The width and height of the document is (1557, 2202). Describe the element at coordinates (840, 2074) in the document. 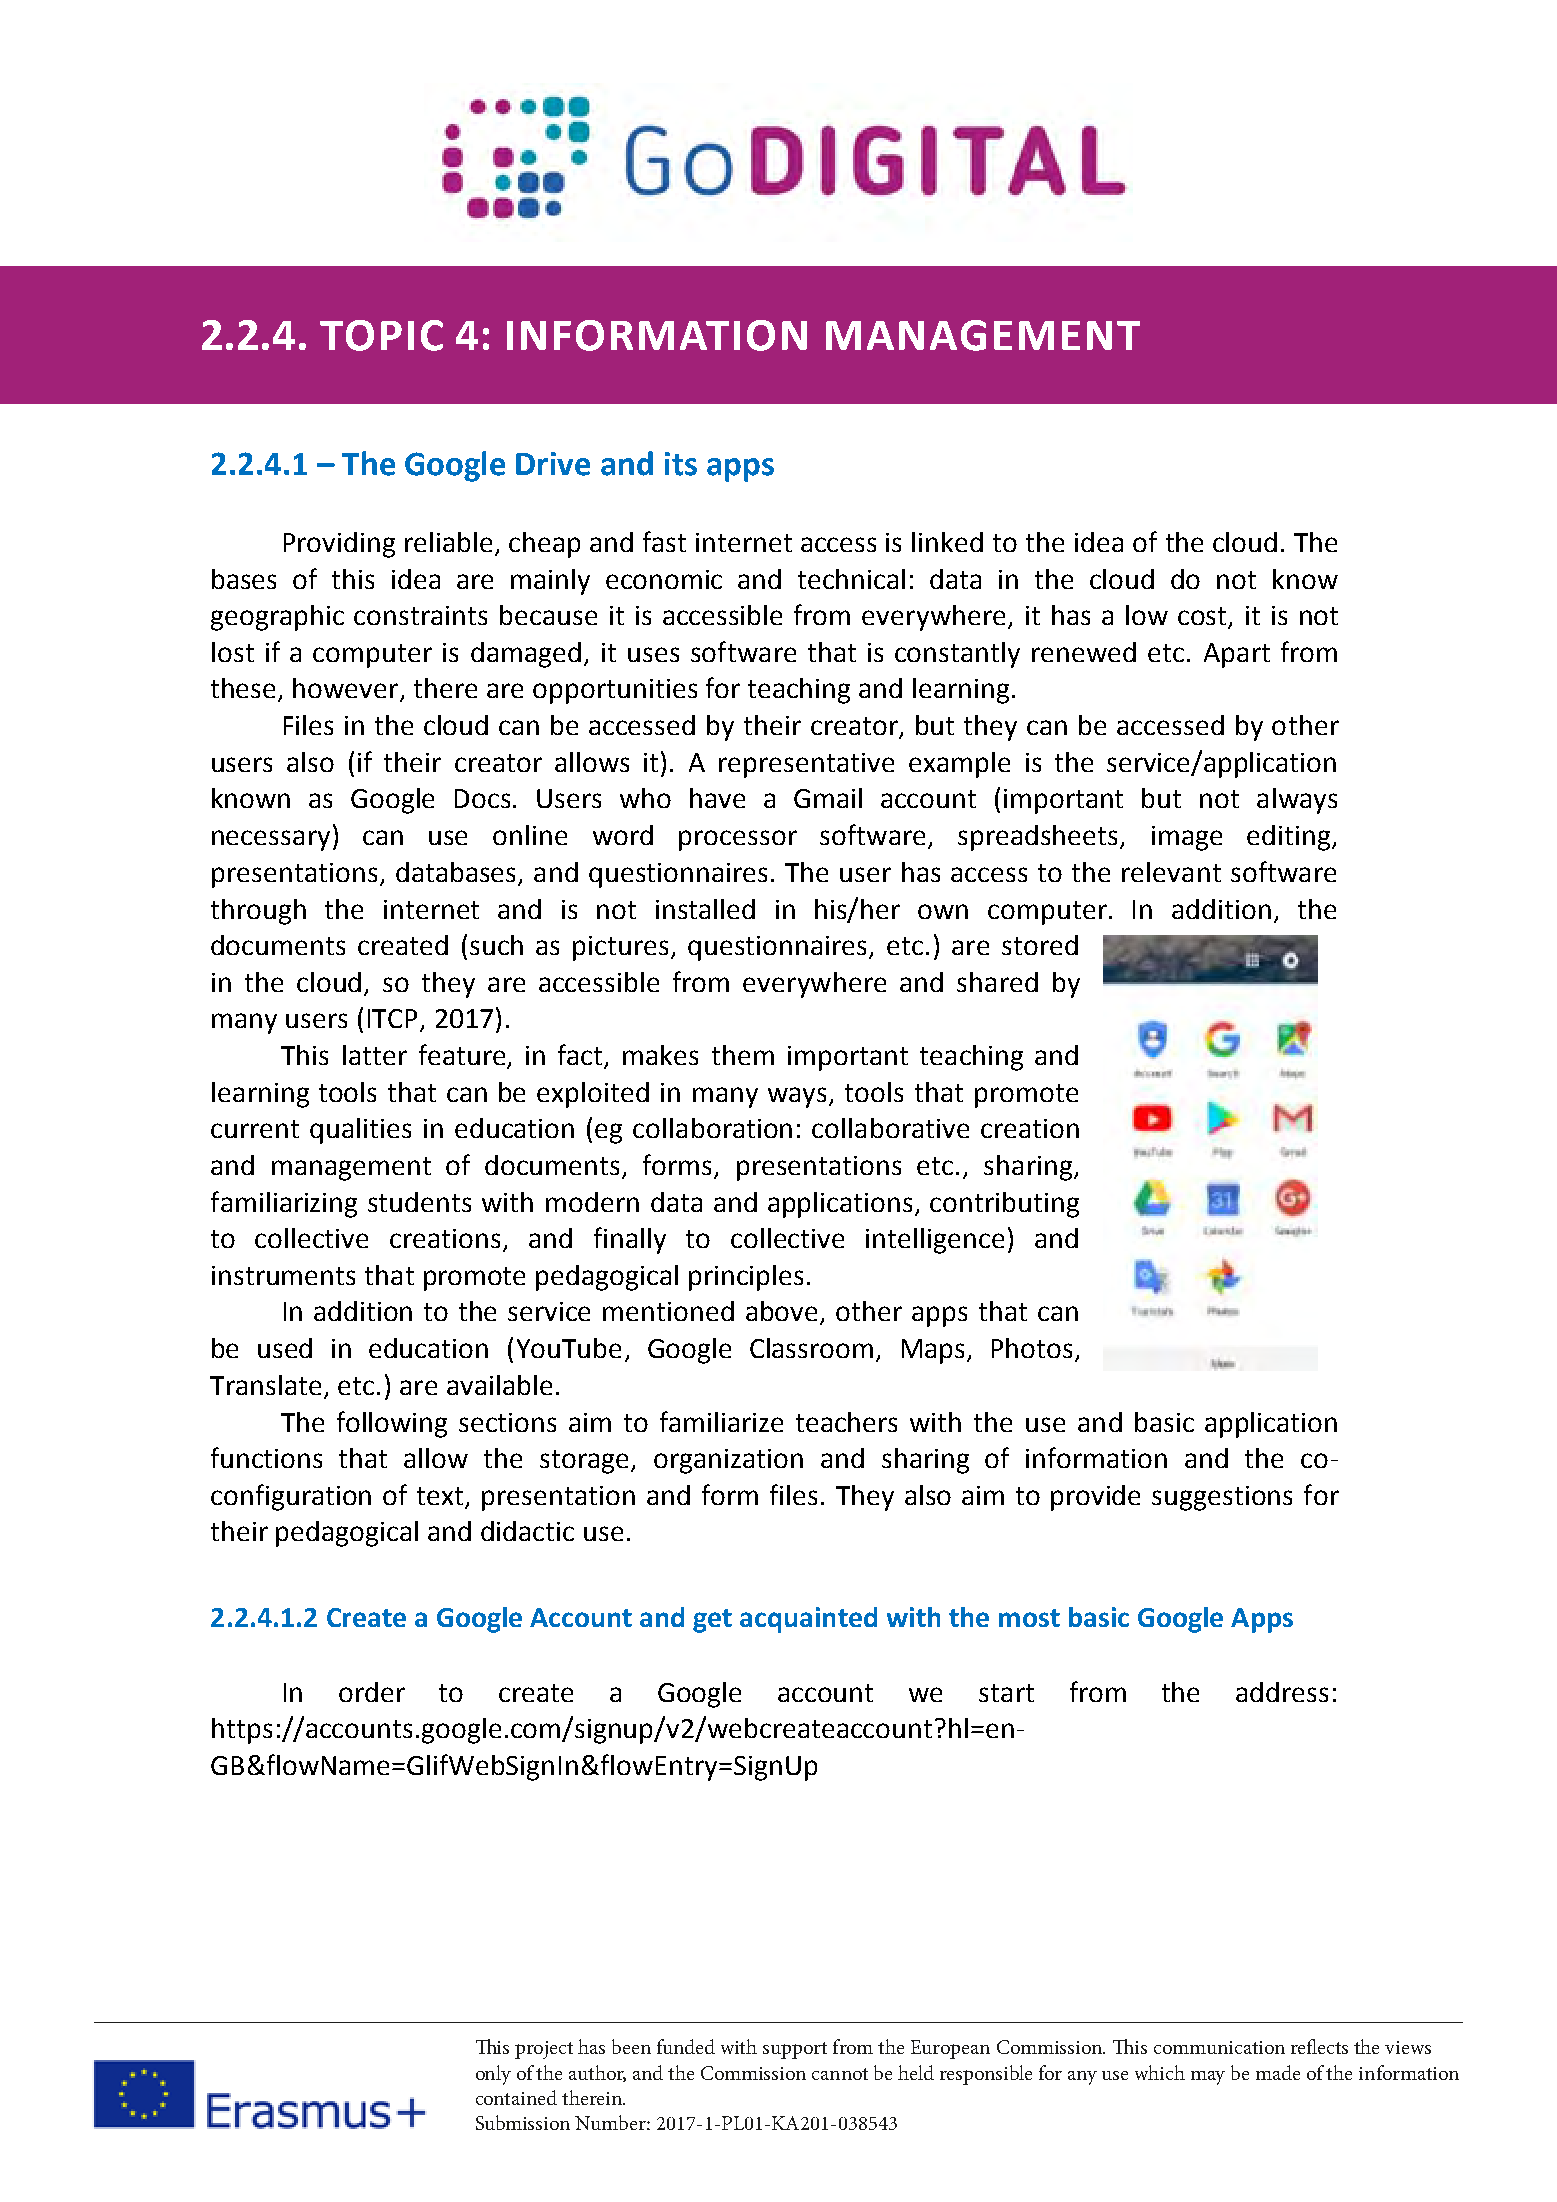

I see `cannot` at that location.
